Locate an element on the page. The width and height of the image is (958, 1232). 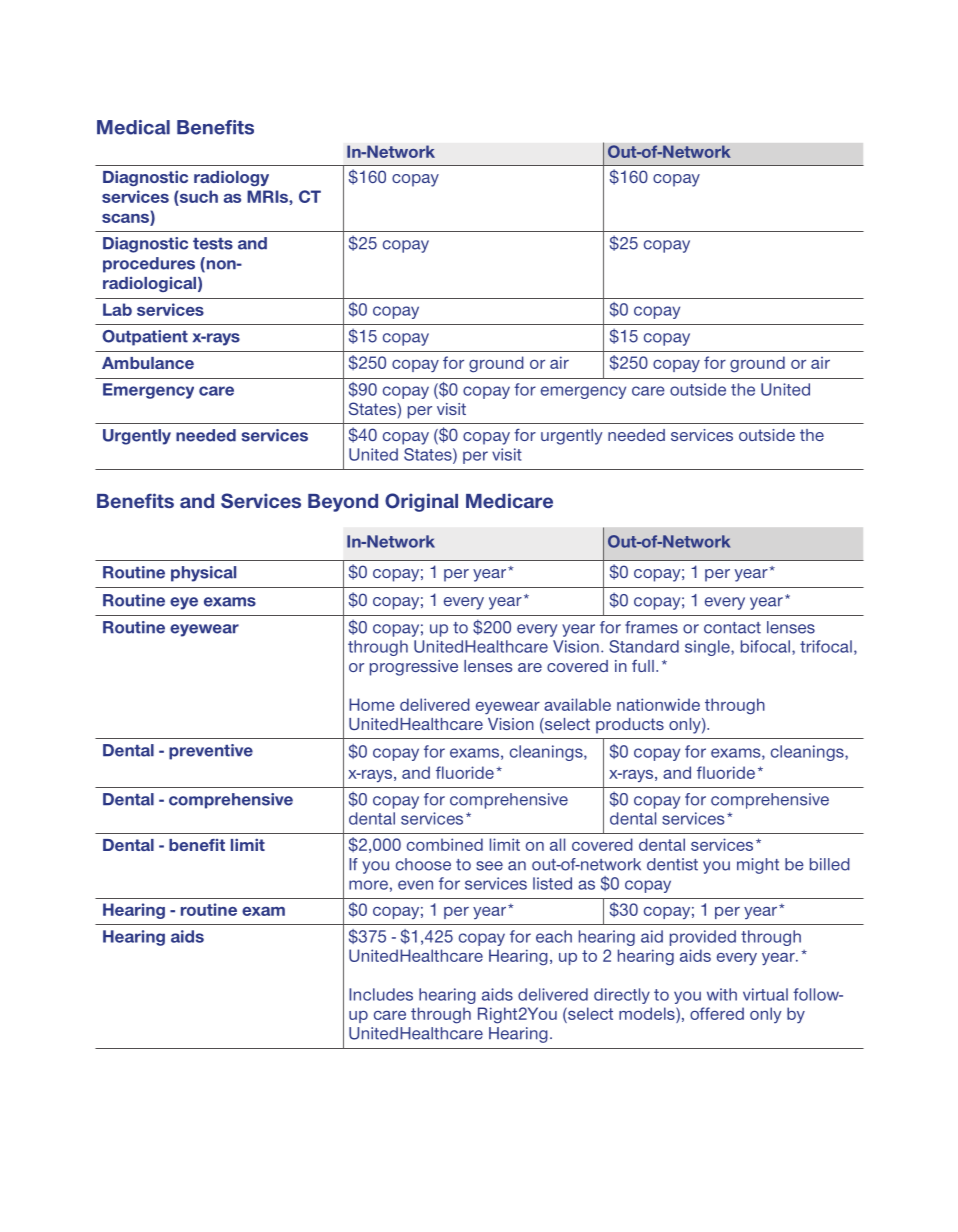
Ambulance is located at coordinates (148, 363).
